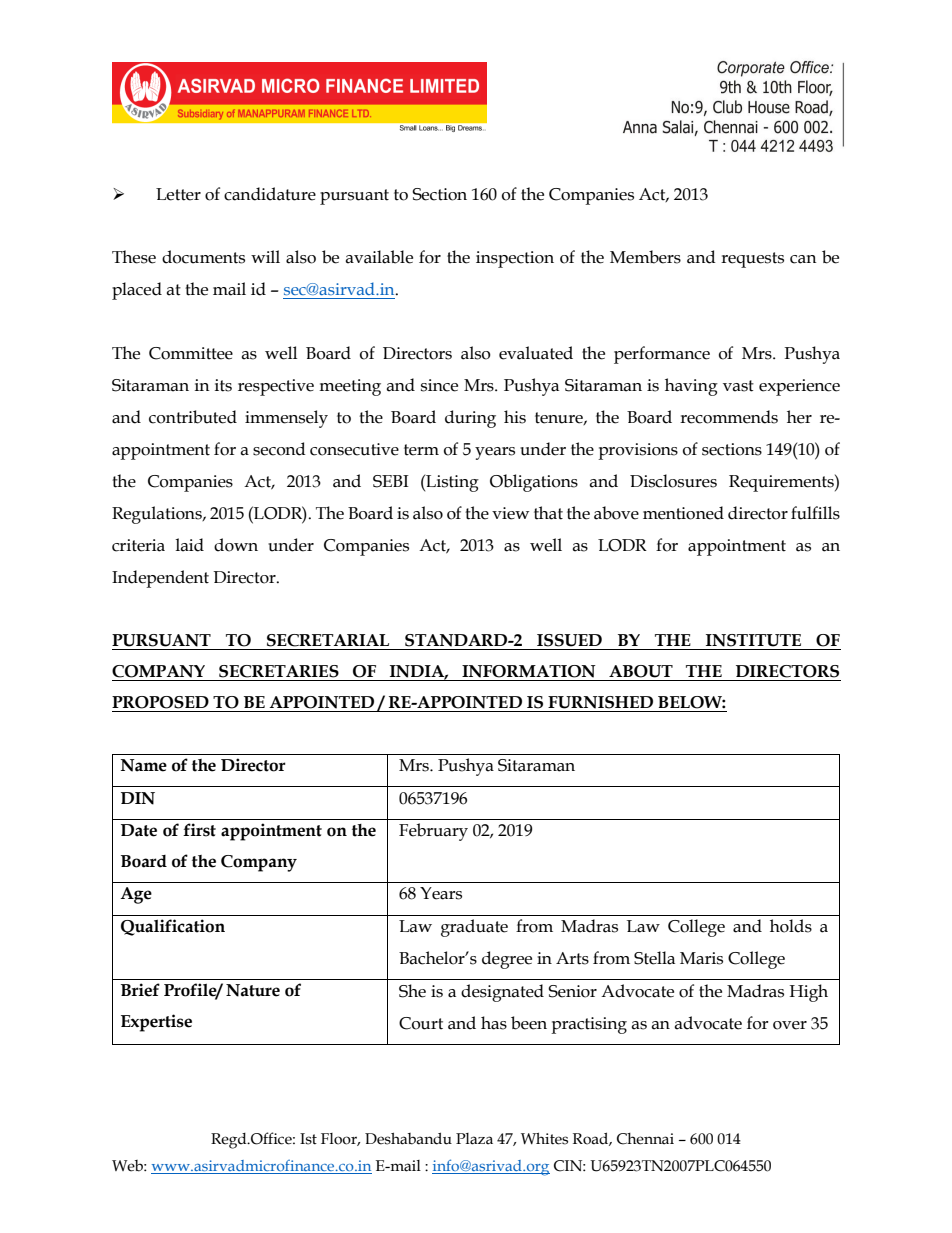  Describe the element at coordinates (203, 257) in the image. I see `documents` at that location.
